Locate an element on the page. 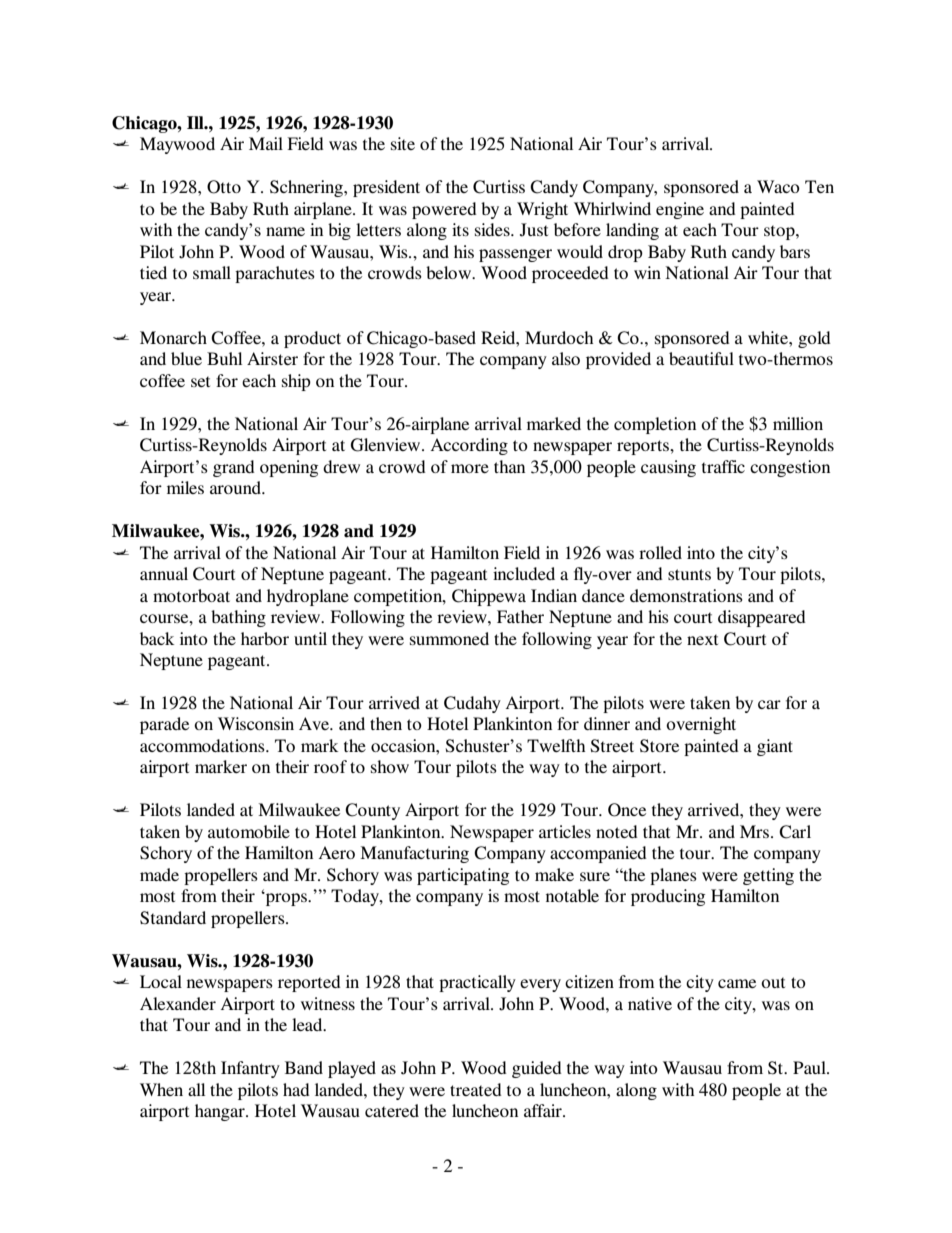  traffic is located at coordinates (723, 466).
